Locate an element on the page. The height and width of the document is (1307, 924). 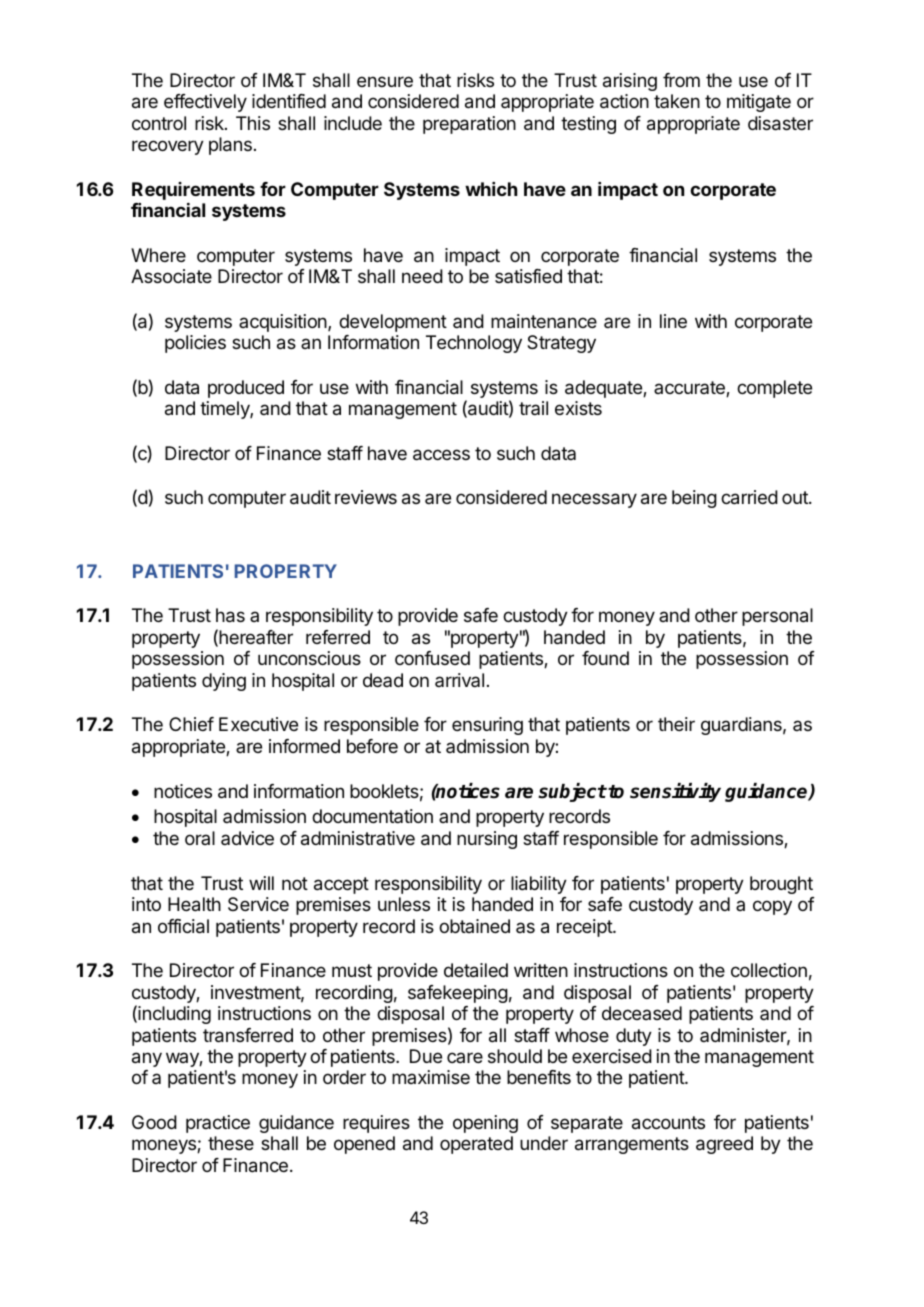
effectively is located at coordinates (205, 103).
